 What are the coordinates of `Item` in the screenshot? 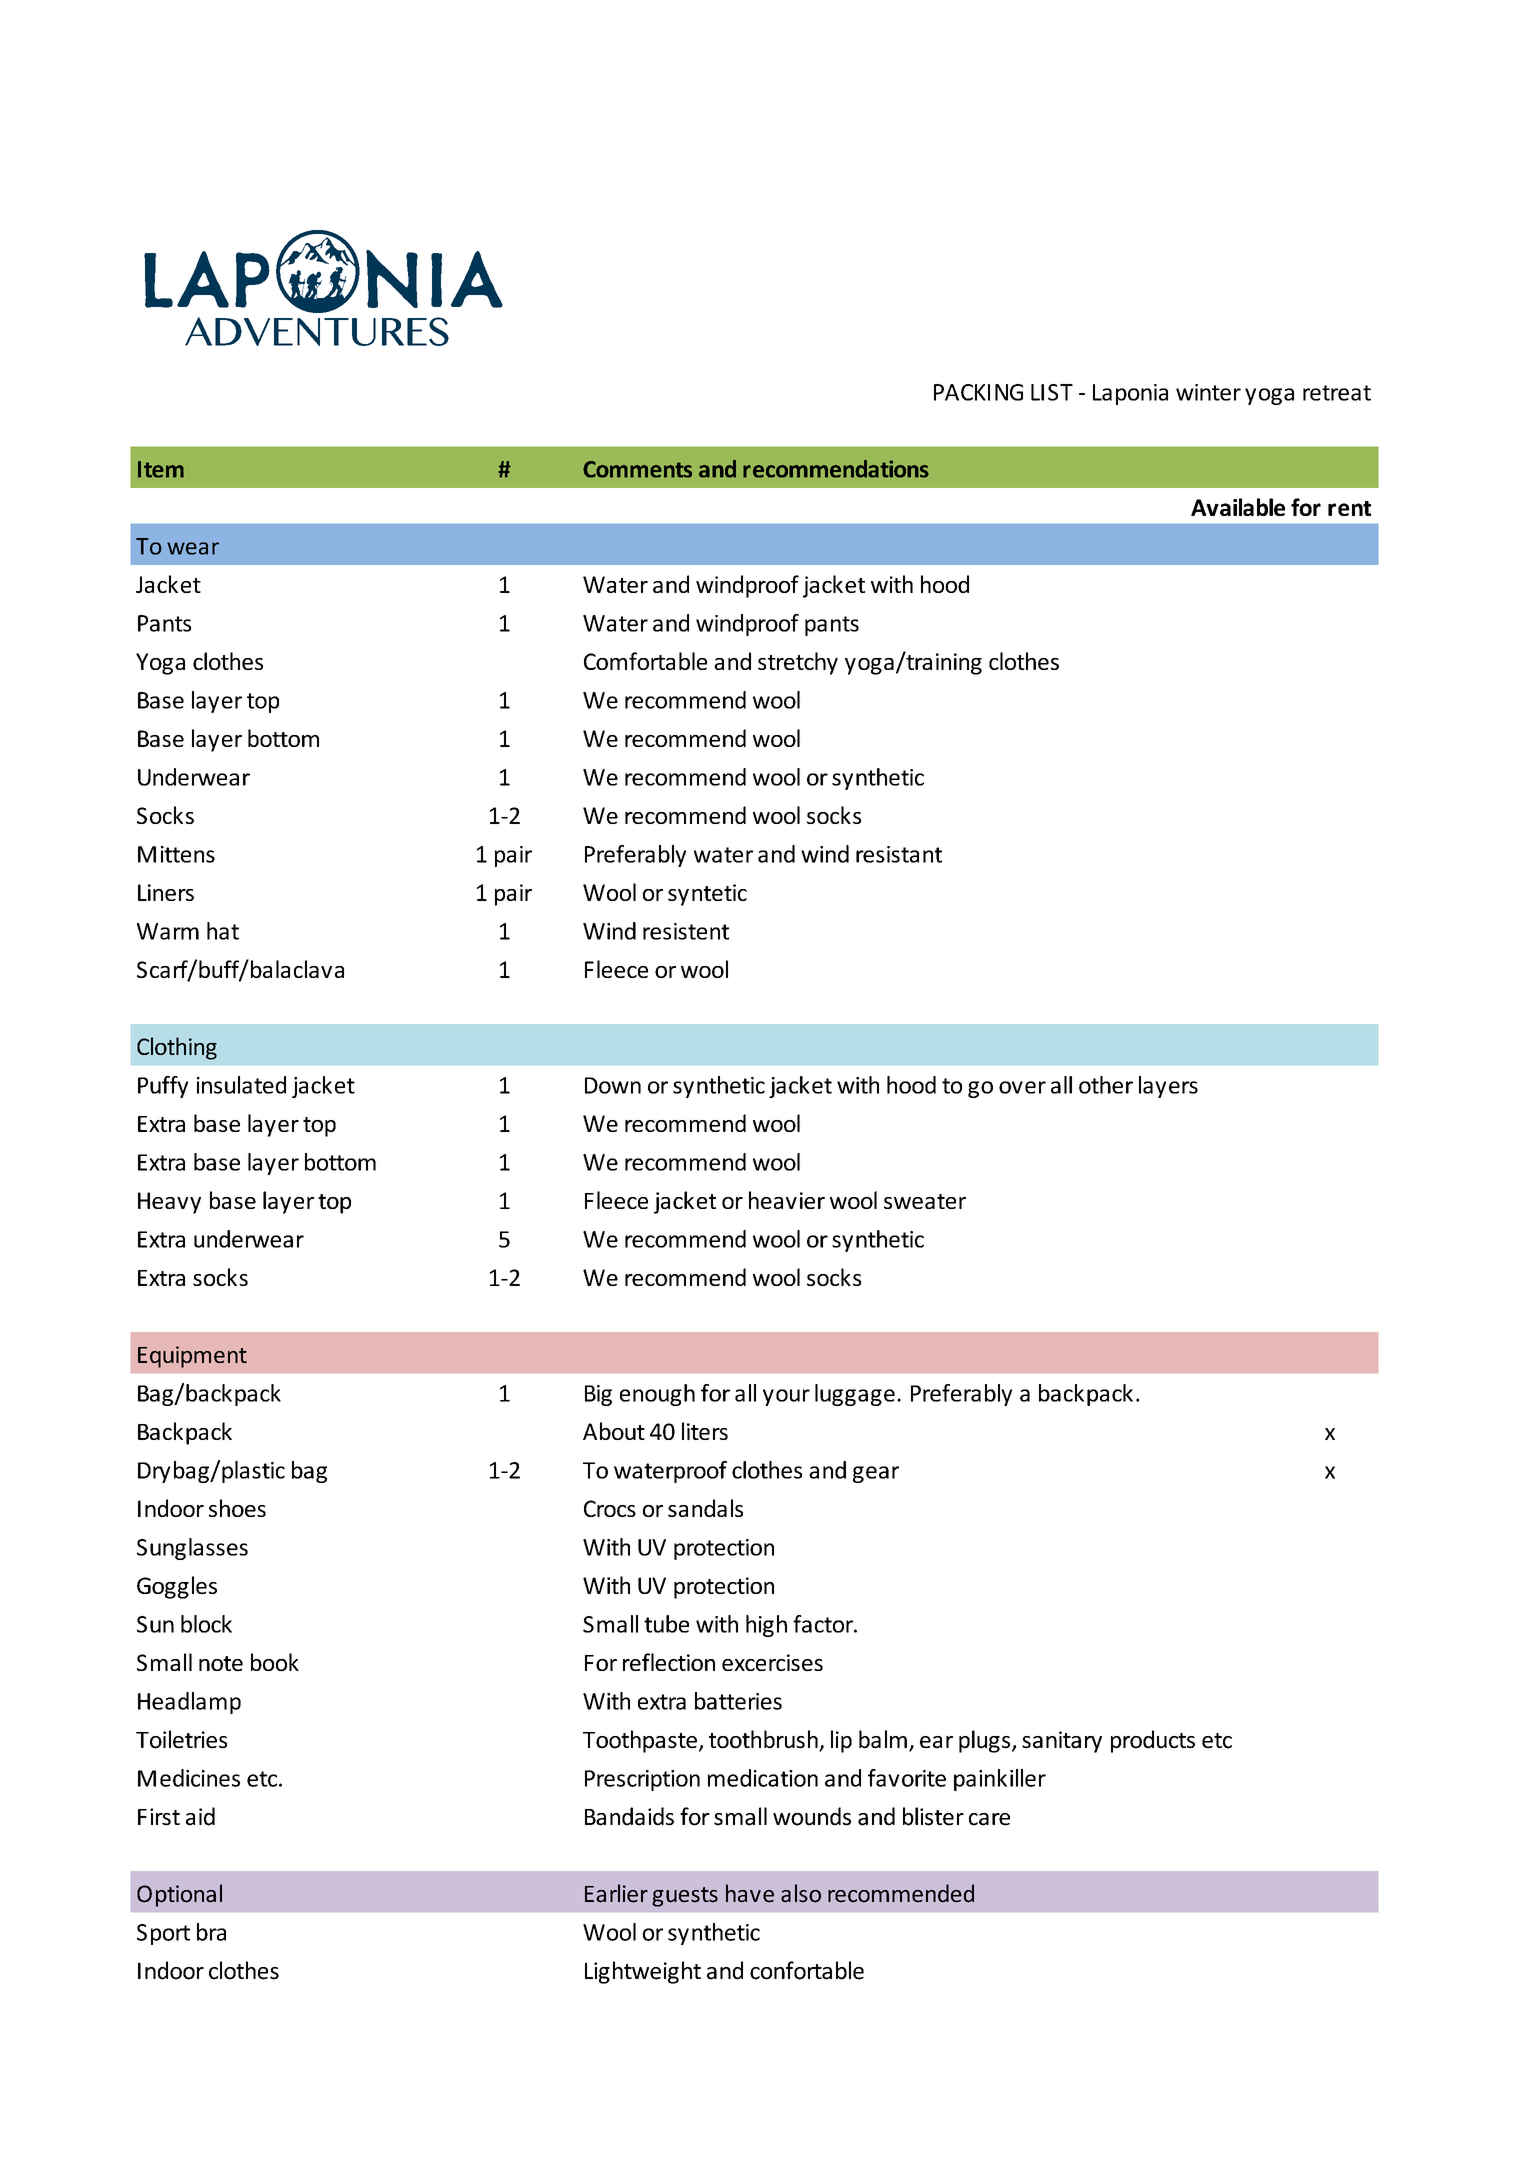 It's located at (161, 469).
